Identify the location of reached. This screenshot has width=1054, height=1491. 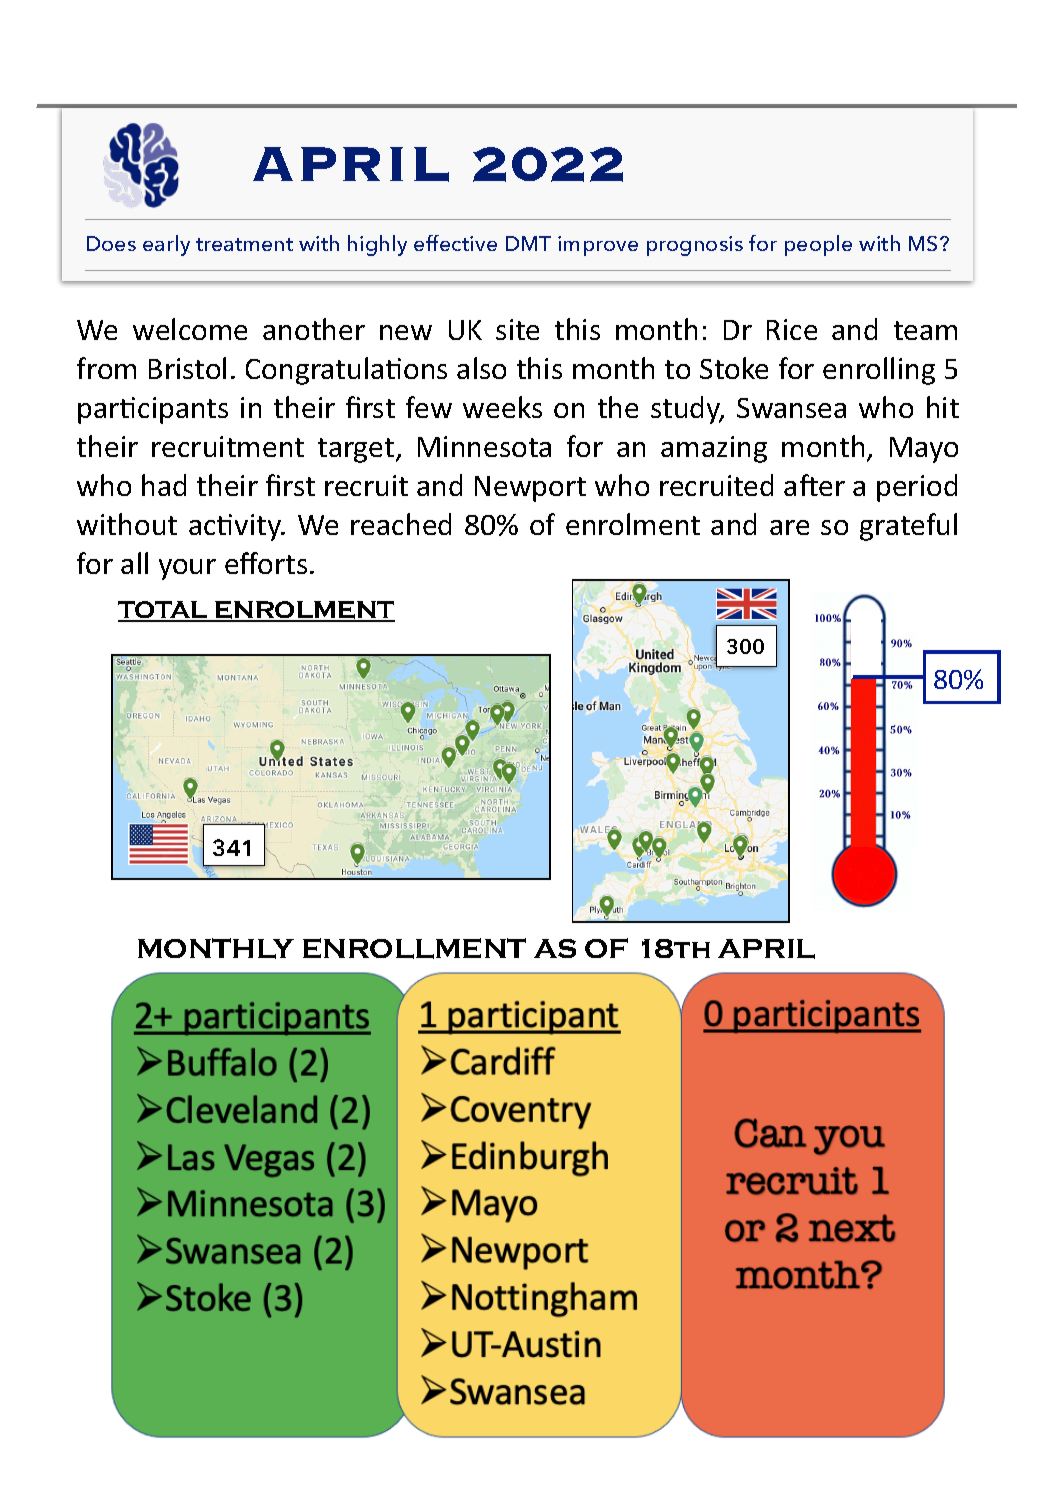
(401, 524).
